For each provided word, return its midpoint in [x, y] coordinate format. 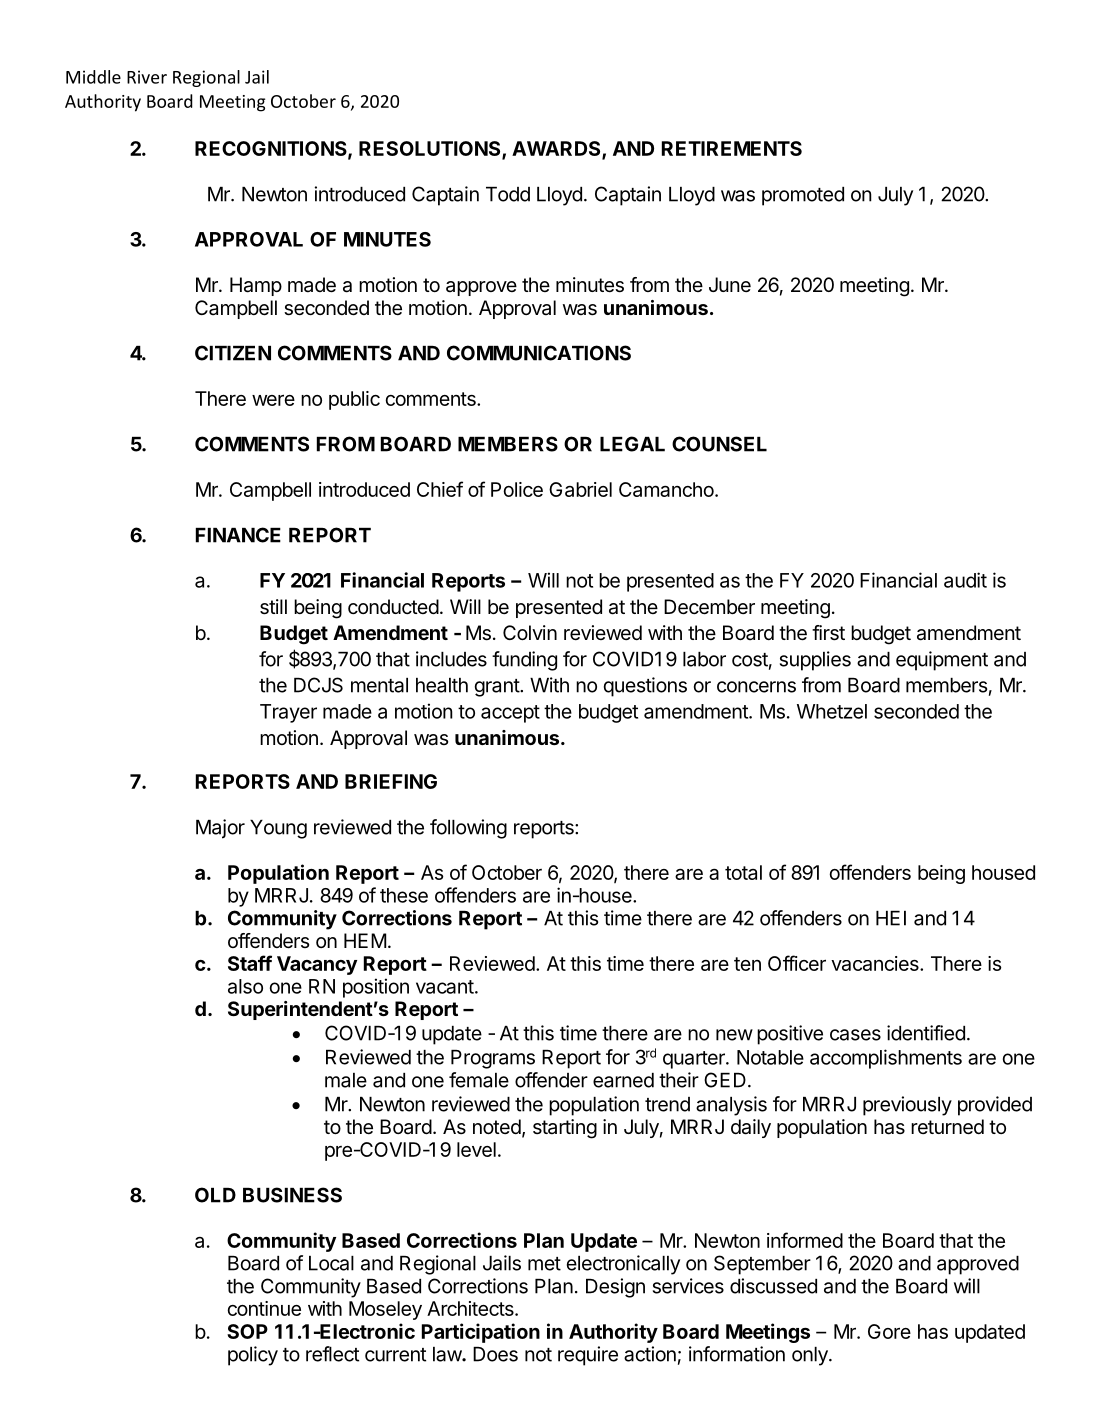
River [147, 77]
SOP [247, 1331]
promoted [803, 196]
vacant [445, 987]
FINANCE [238, 535]
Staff [250, 963]
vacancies [876, 963]
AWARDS [557, 150]
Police [517, 489]
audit [965, 580]
